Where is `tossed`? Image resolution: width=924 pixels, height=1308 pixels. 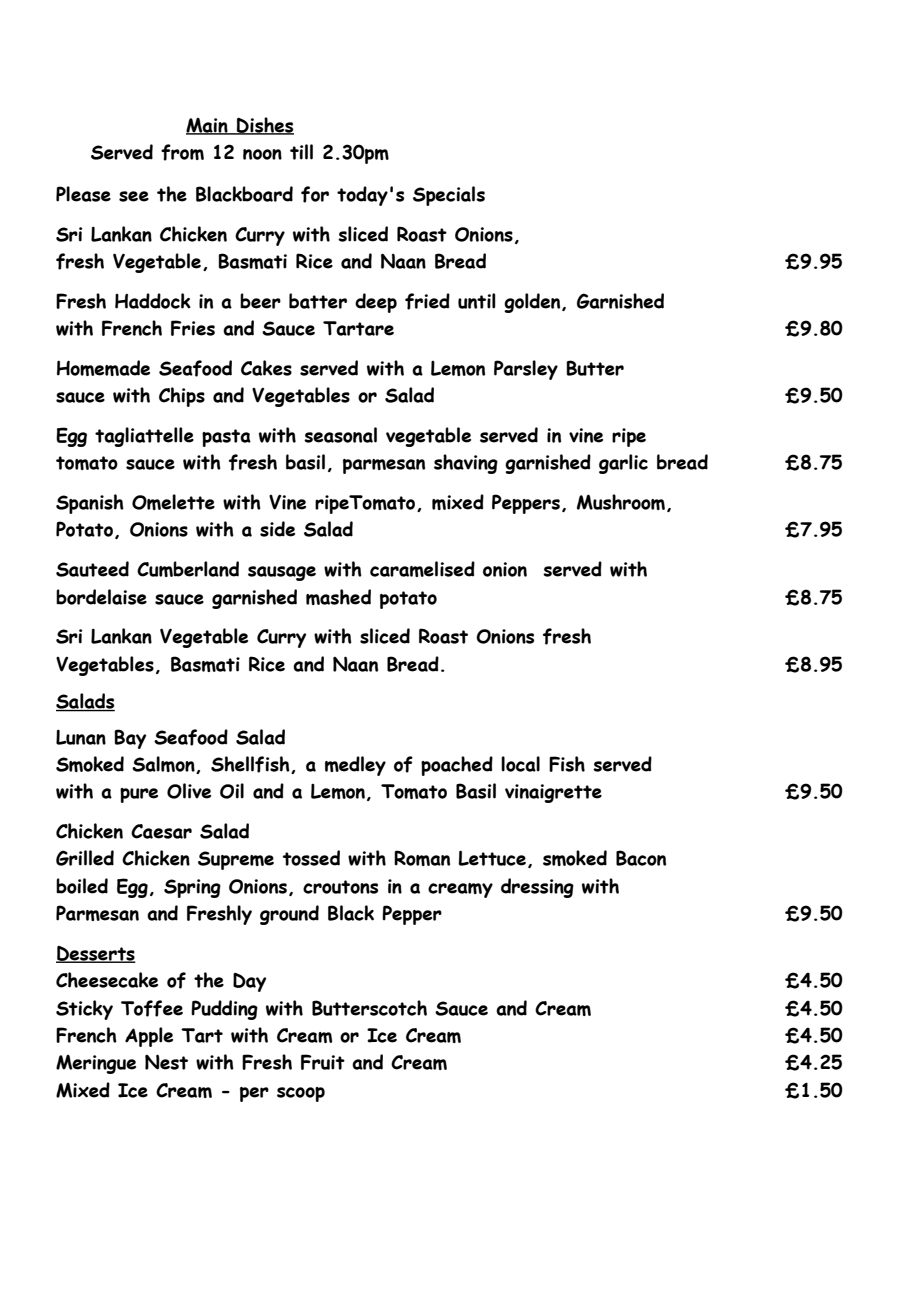 tossed is located at coordinates (311, 858).
